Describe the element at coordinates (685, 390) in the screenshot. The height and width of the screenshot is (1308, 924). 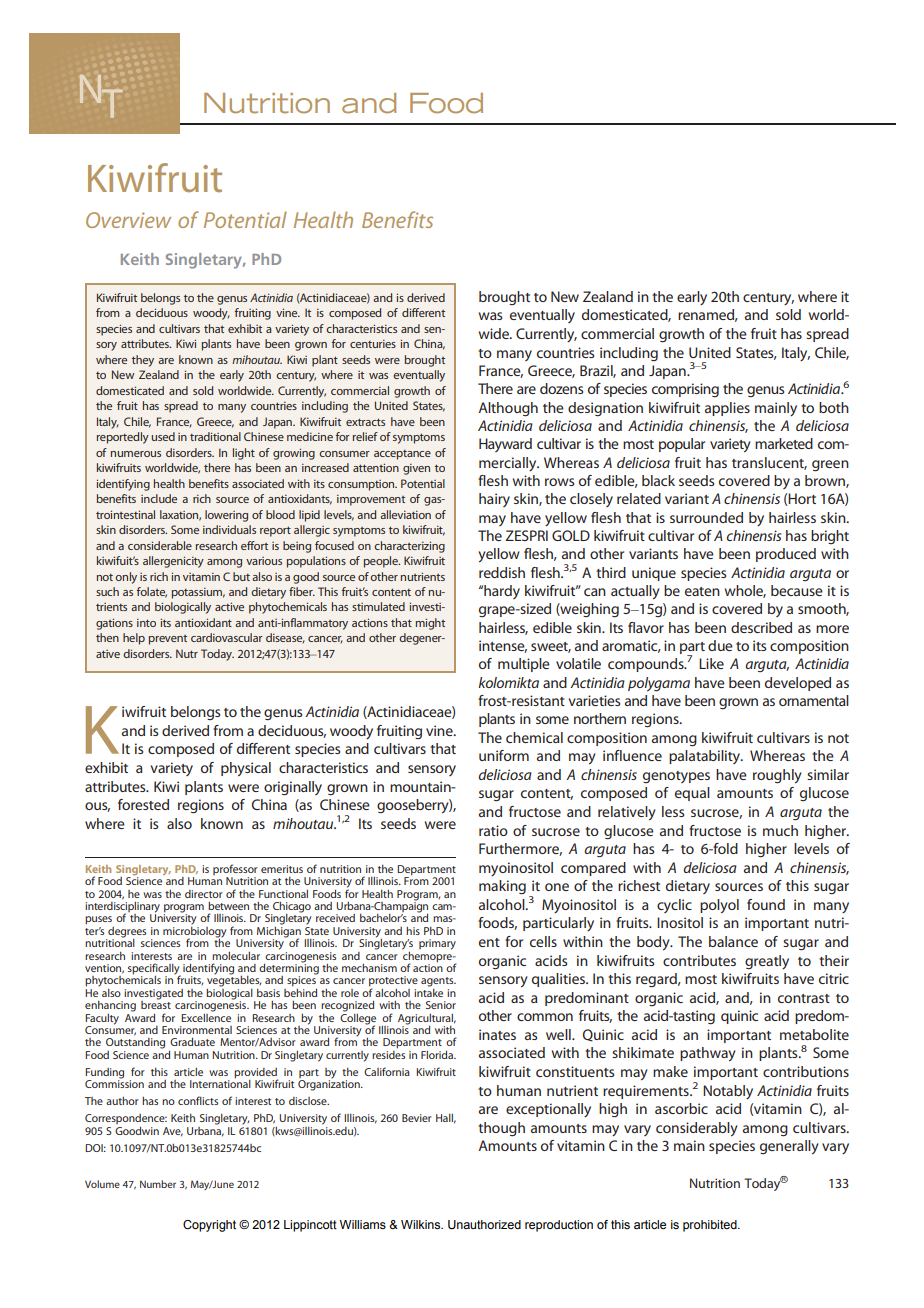
I see `comprising` at that location.
